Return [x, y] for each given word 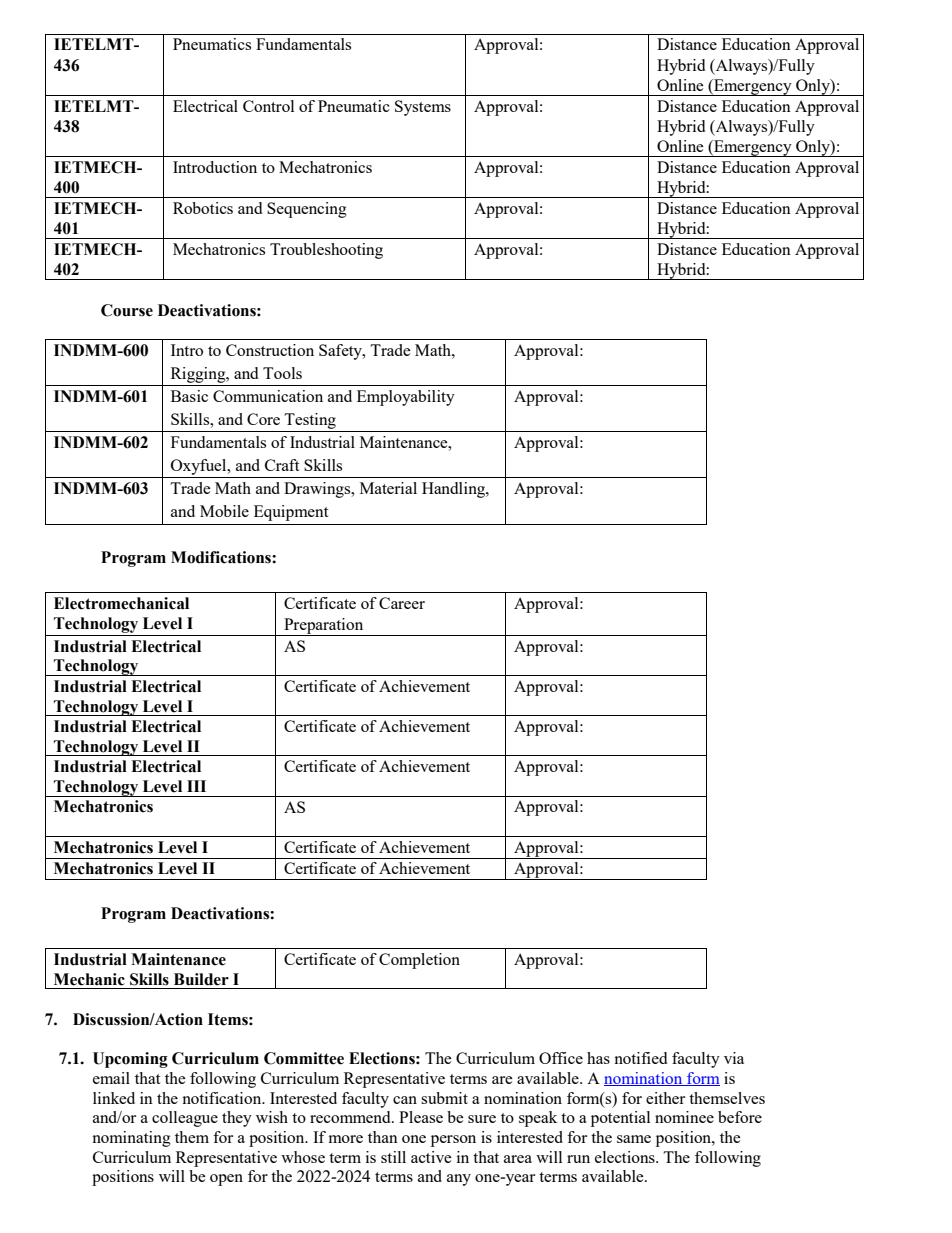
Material [388, 488]
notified [640, 1058]
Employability [406, 398]
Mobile [224, 511]
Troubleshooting [326, 251]
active [431, 1157]
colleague [185, 1119]
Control [268, 106]
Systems [423, 108]
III [196, 786]
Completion [419, 961]
